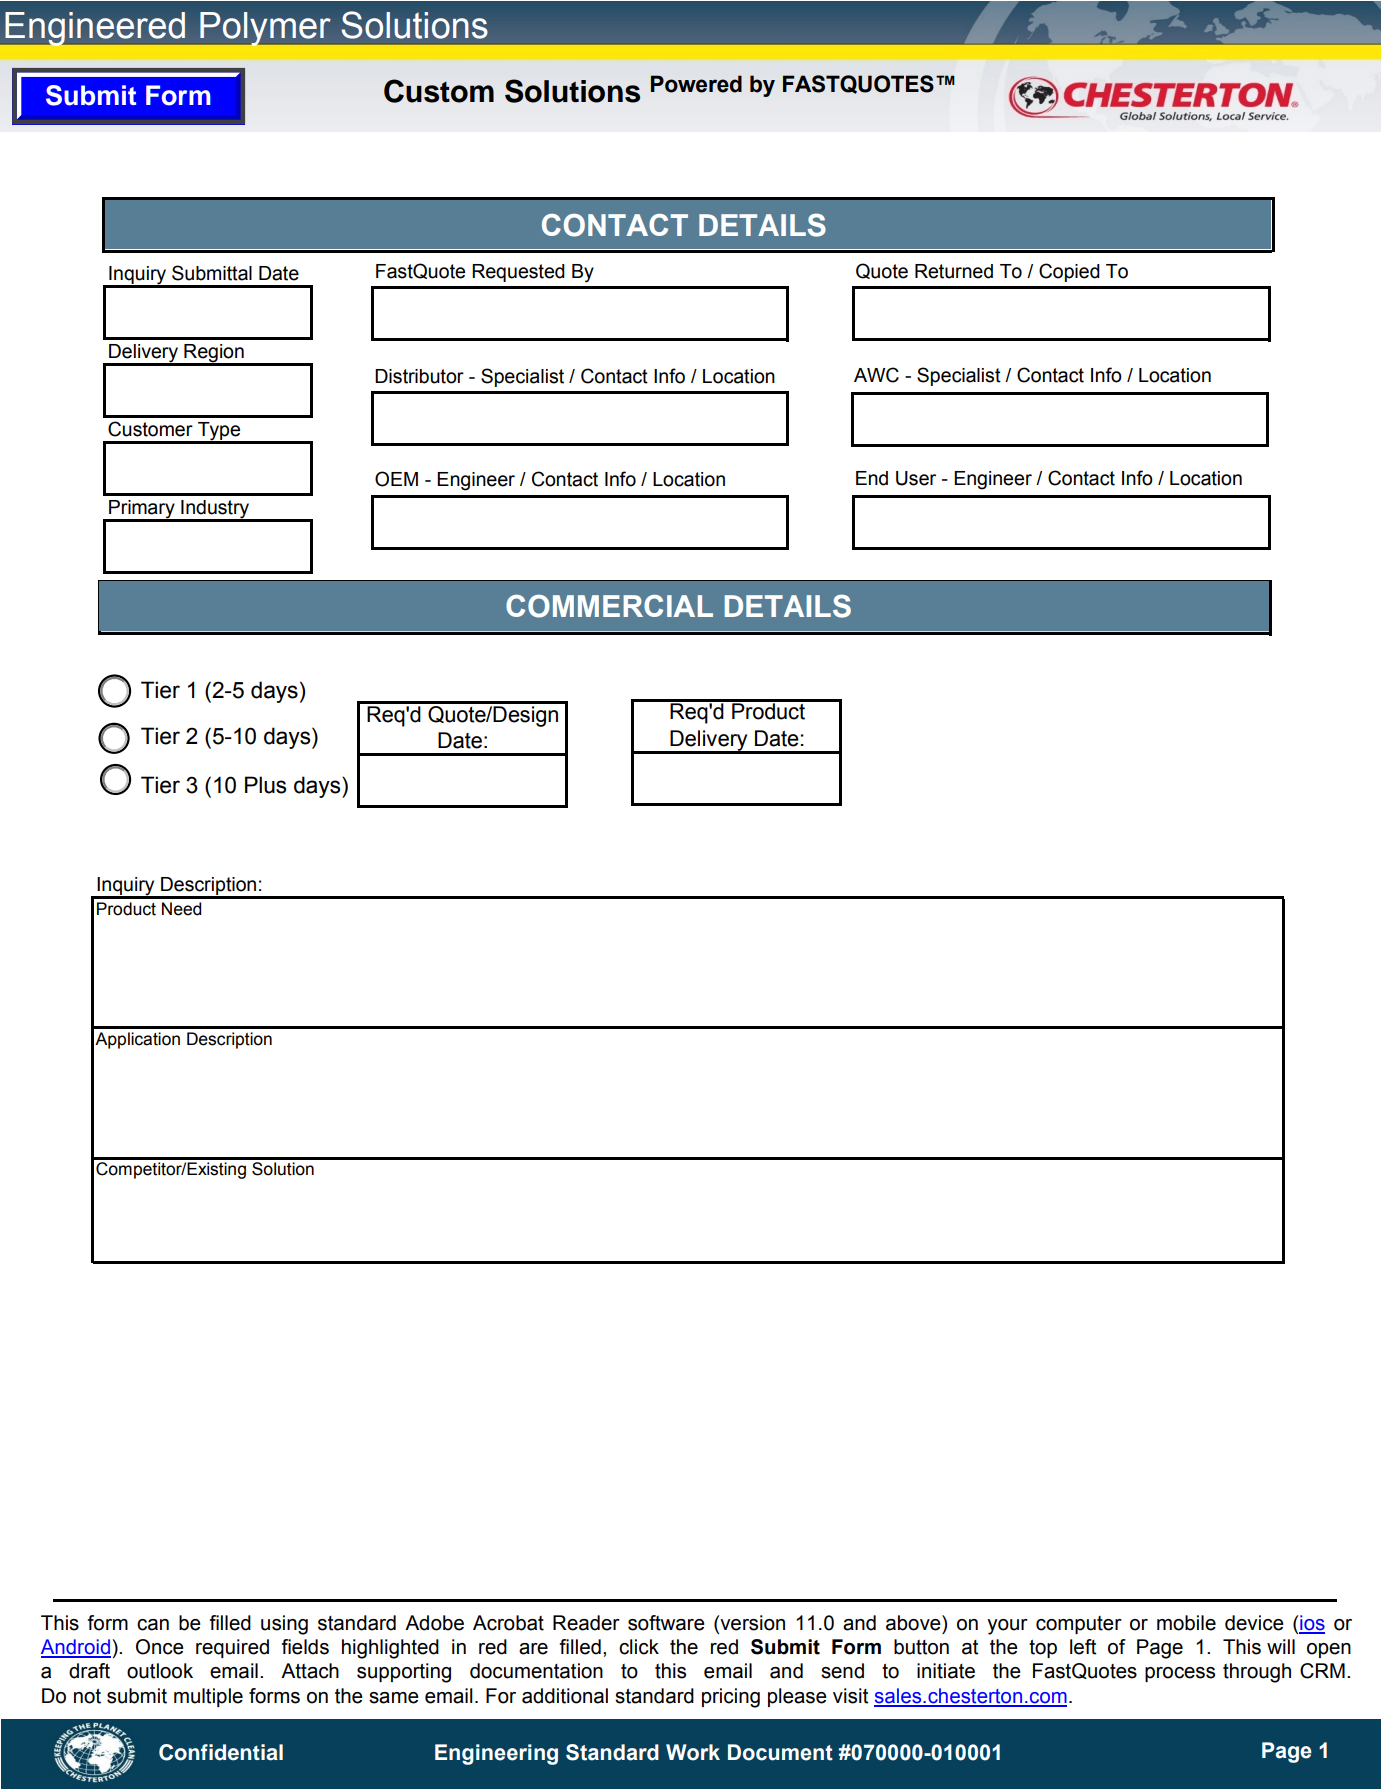 This document has height=1789, width=1382. Describe the element at coordinates (208, 1697) in the document. I see `multiple` at that location.
